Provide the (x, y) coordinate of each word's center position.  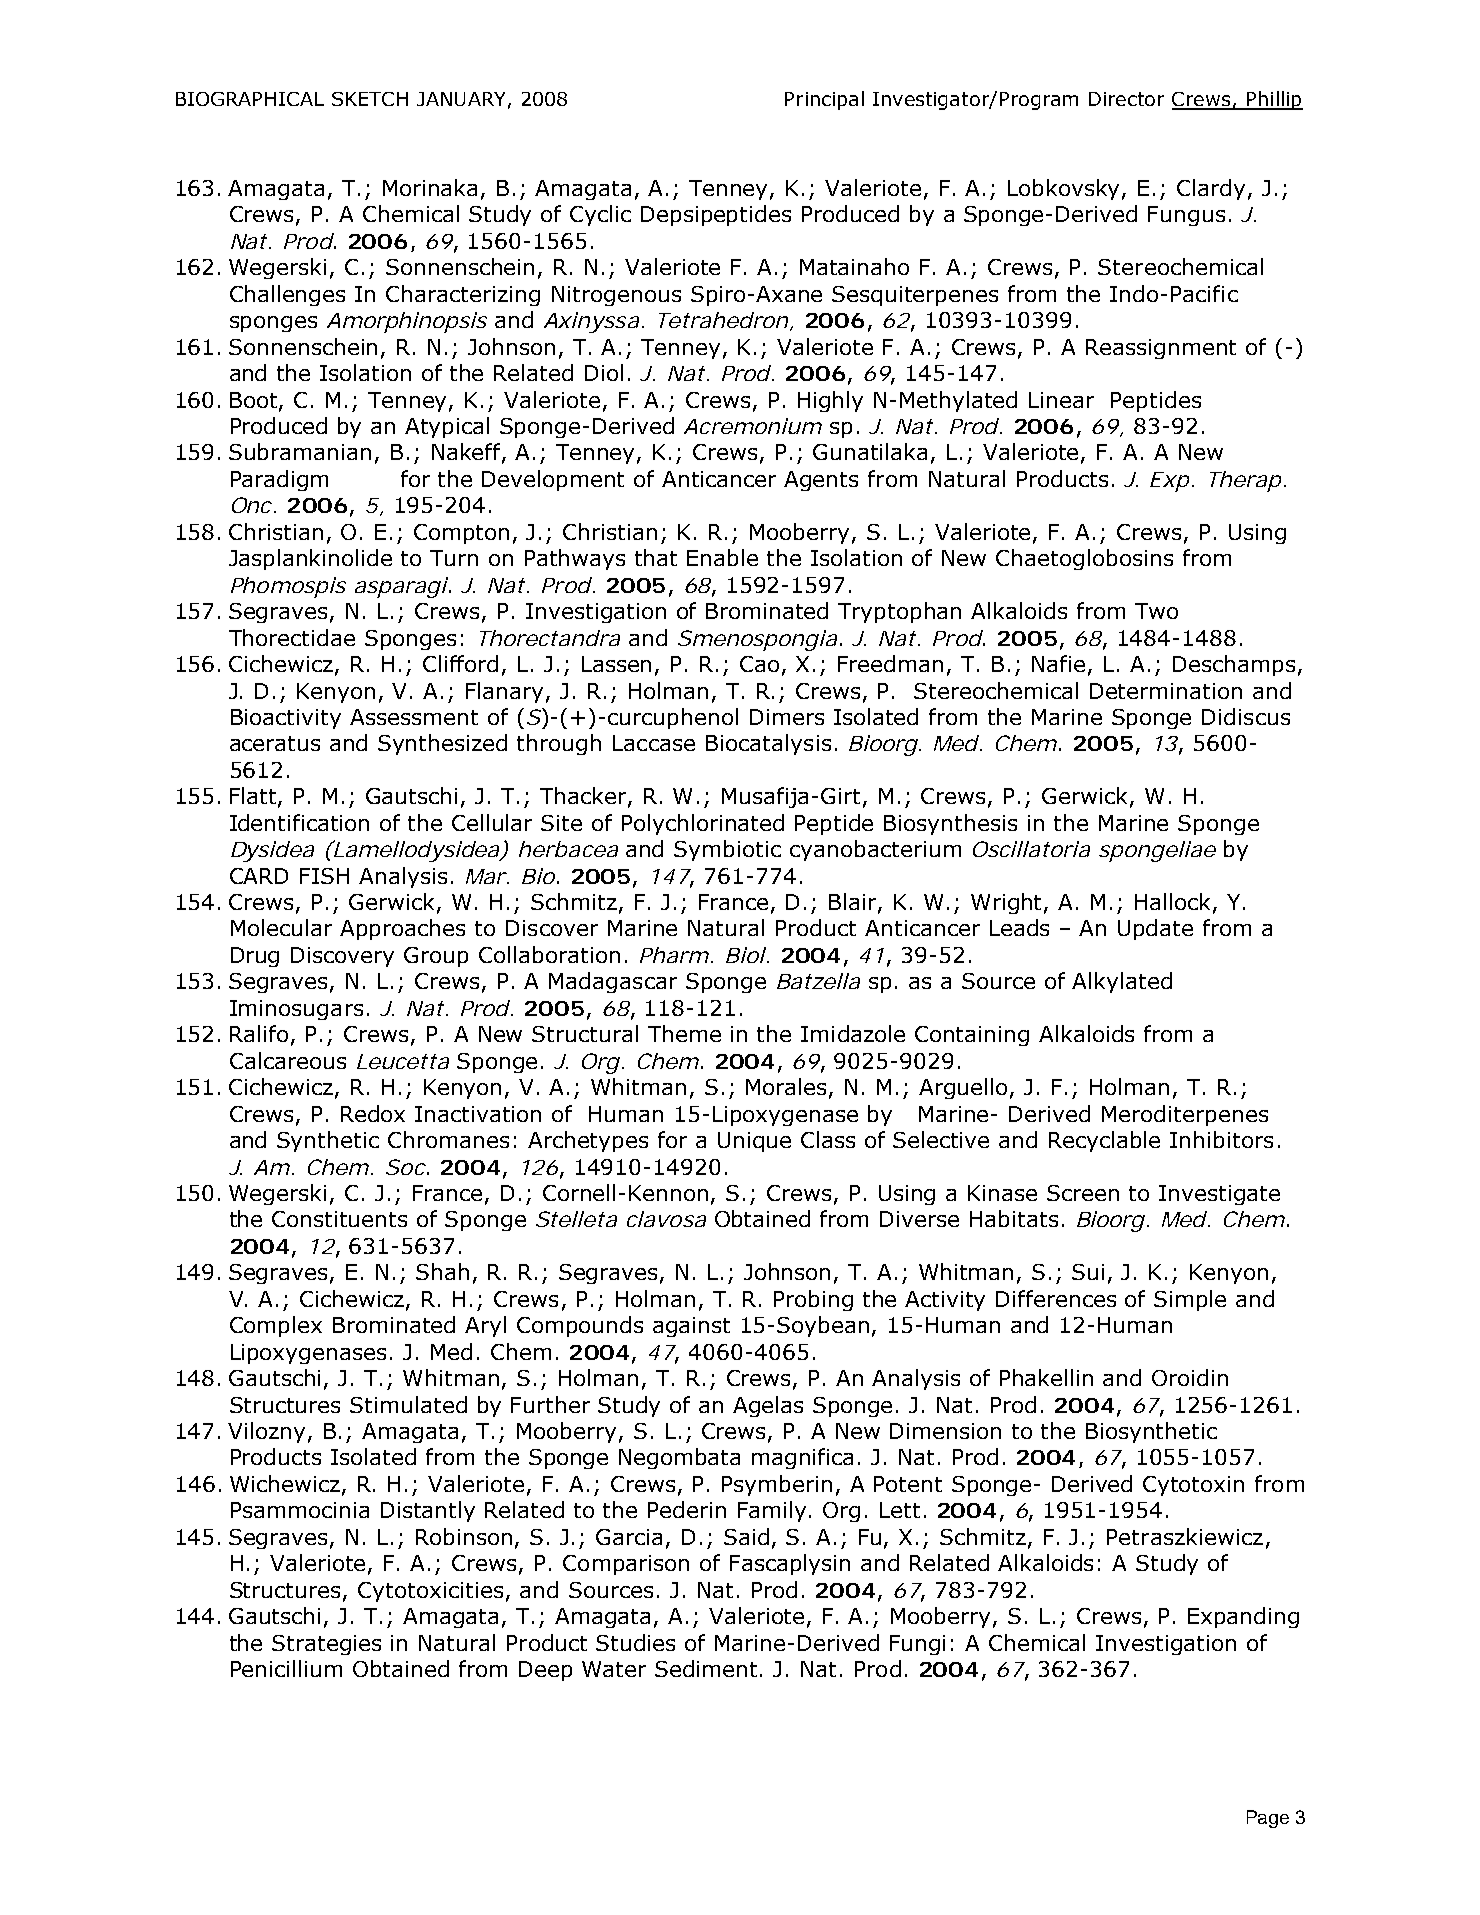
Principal (824, 100)
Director (1126, 99)
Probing (813, 1300)
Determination (1166, 691)
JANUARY (461, 99)
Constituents (339, 1219)
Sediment (706, 1668)
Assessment (414, 717)
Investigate (1219, 1195)
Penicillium (286, 1668)
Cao (759, 664)
